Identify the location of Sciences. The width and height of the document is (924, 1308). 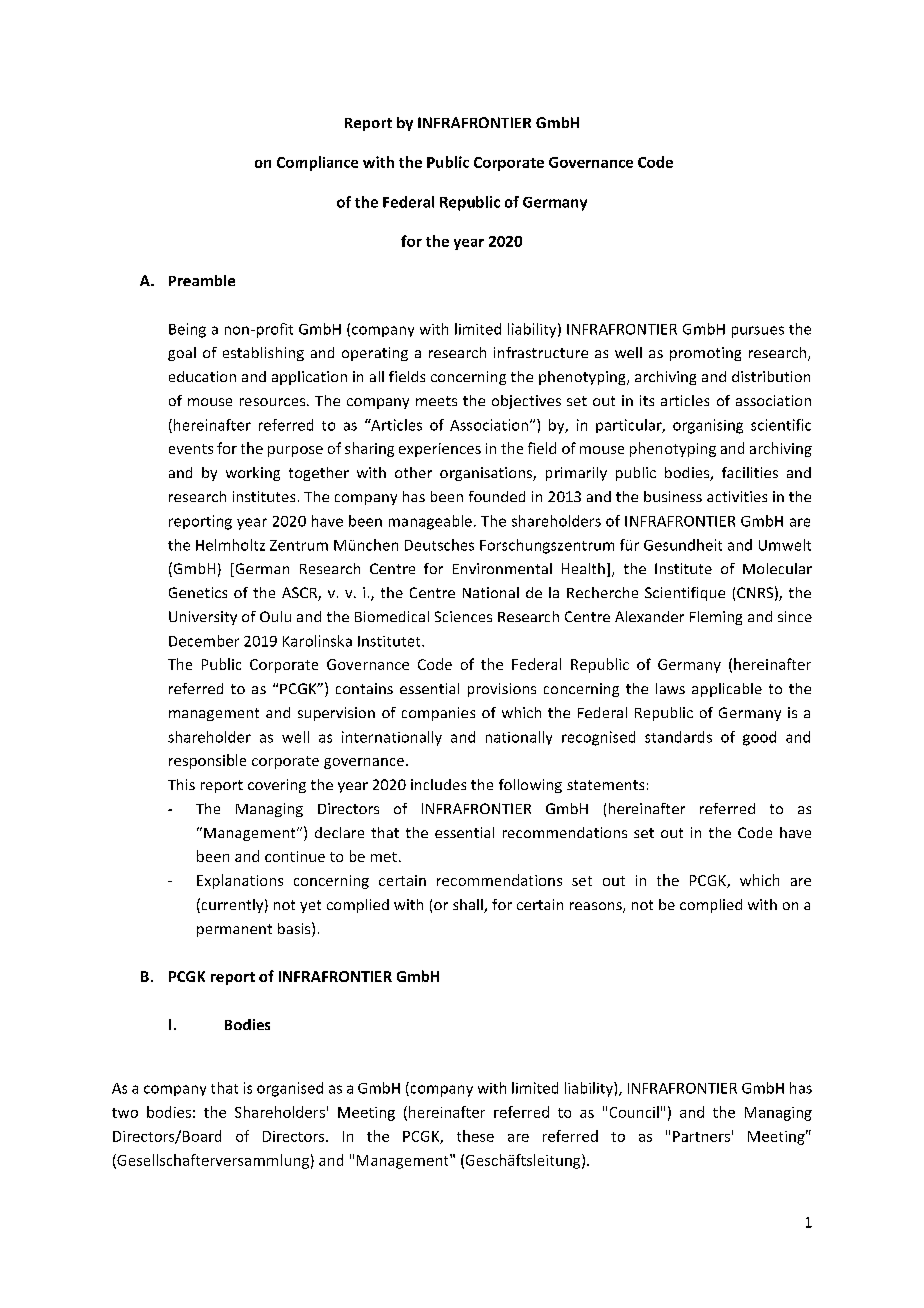
(463, 616).
